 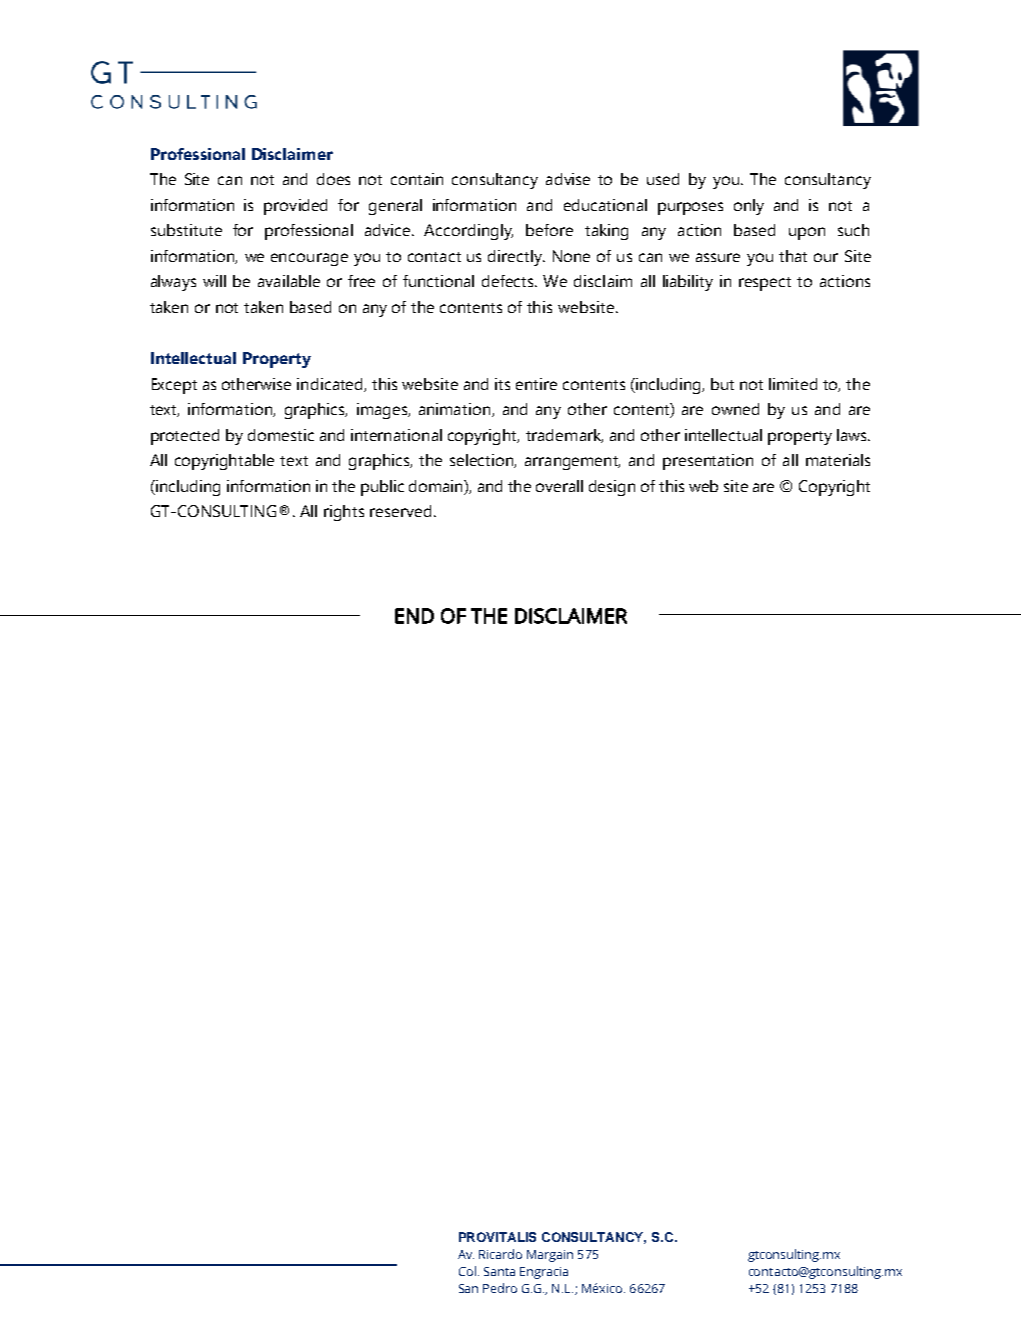 I want to click on only, so click(x=749, y=207).
